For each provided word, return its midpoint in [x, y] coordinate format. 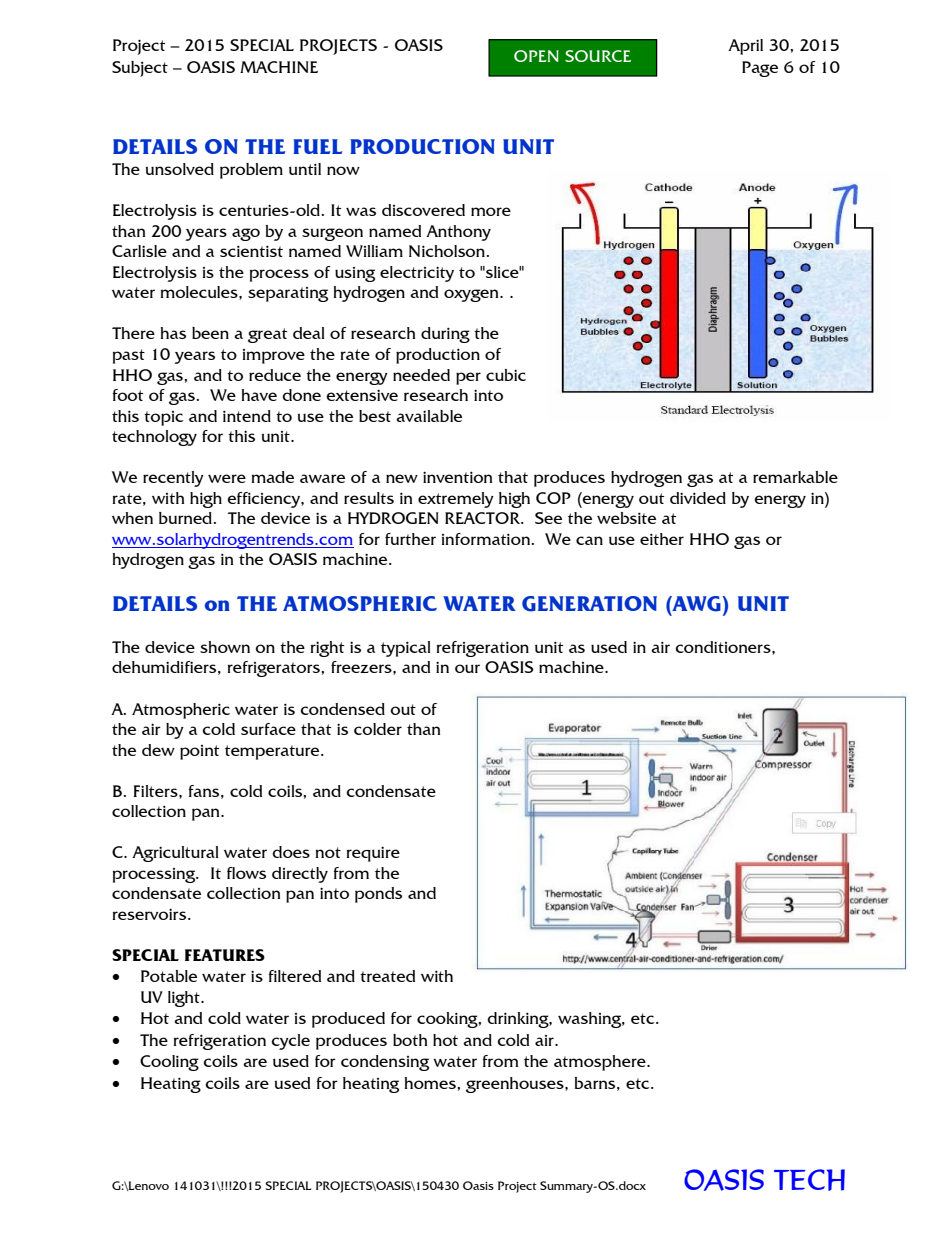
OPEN [536, 56]
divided [698, 498]
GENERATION [589, 604]
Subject [140, 69]
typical [405, 649]
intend [247, 416]
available [429, 416]
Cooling [169, 1063]
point [199, 752]
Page [760, 69]
